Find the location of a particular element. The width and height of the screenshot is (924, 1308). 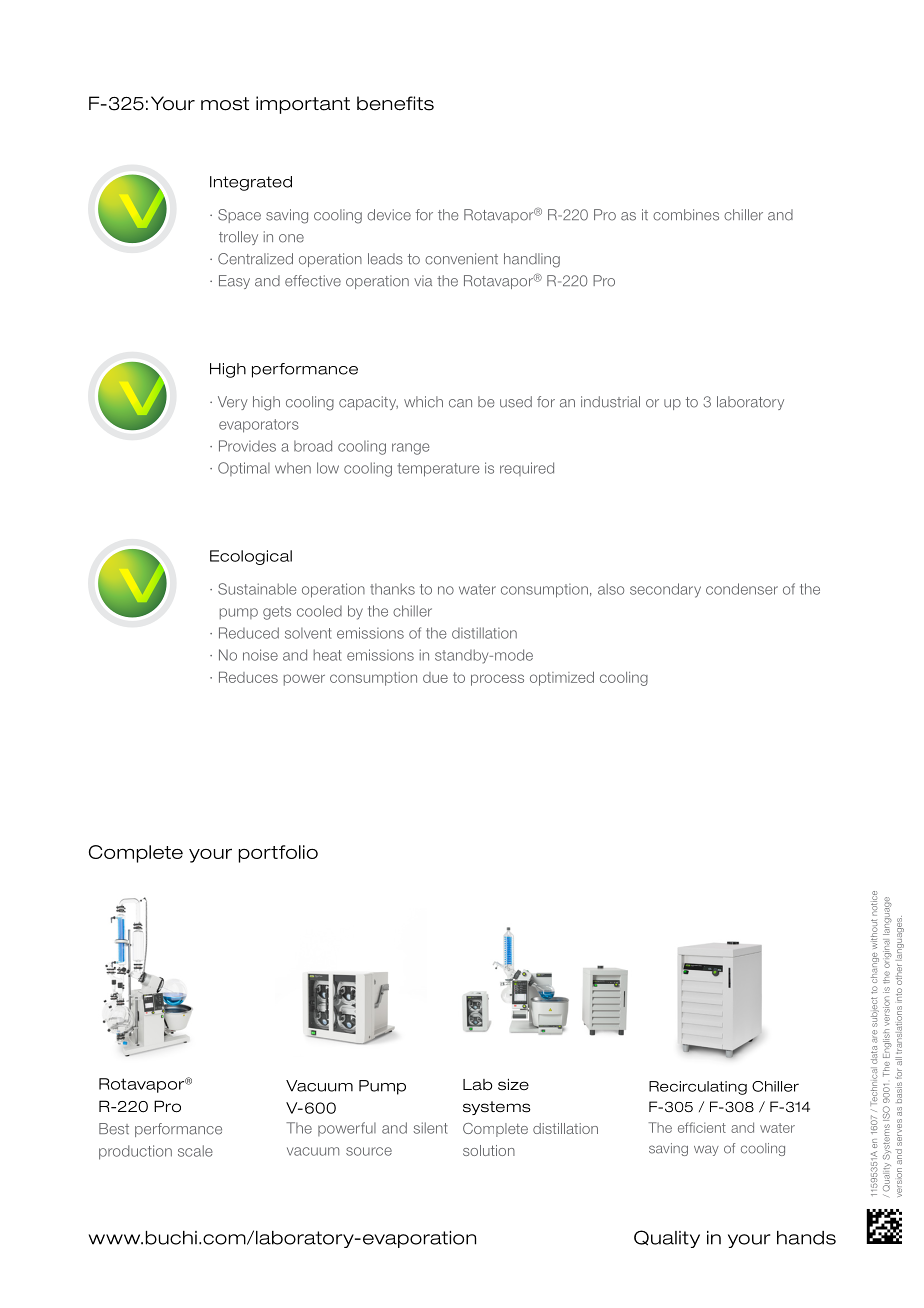

combines is located at coordinates (686, 215).
